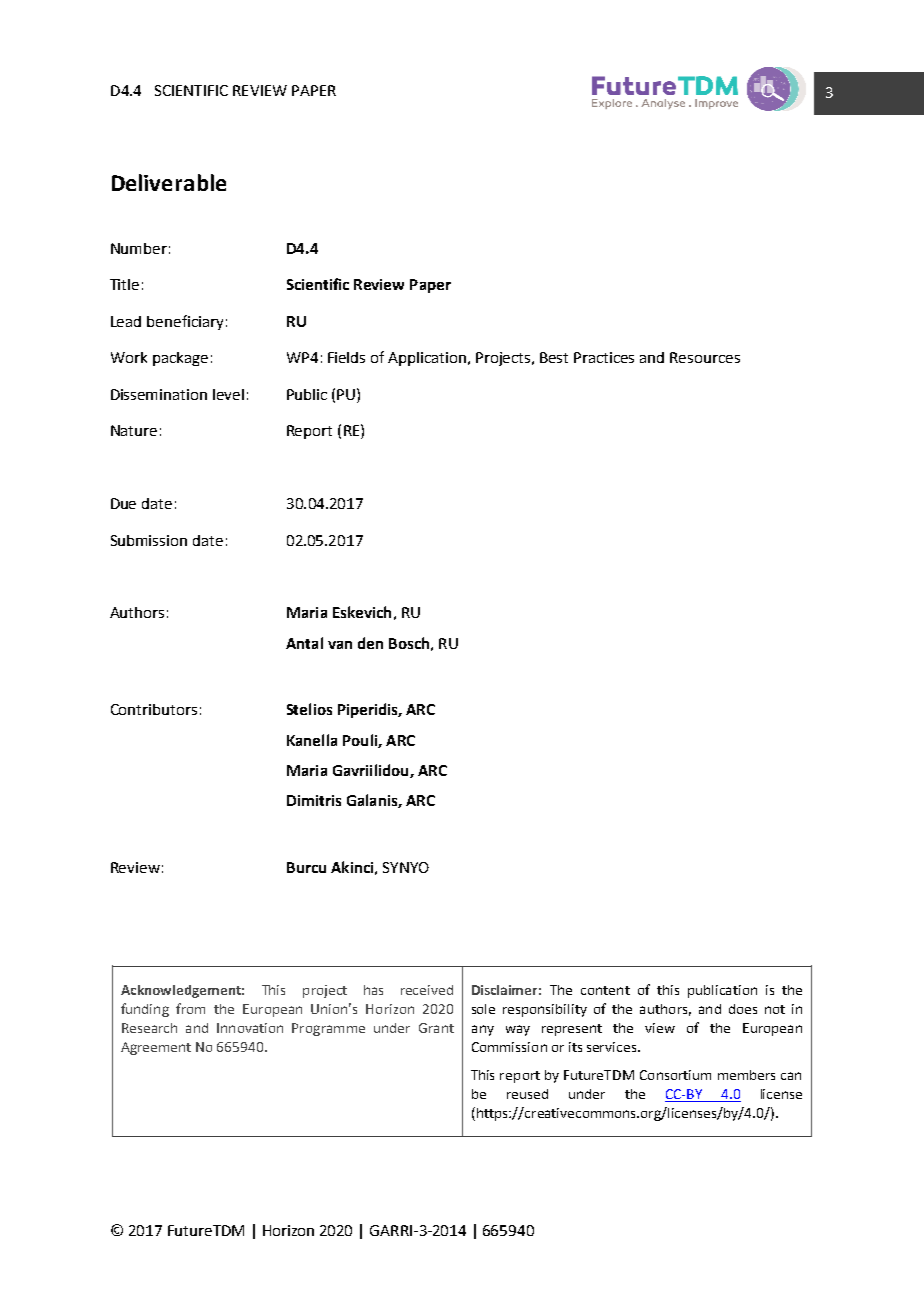 The image size is (924, 1308). What do you see at coordinates (156, 1048) in the page?
I see `Agreement` at bounding box center [156, 1048].
